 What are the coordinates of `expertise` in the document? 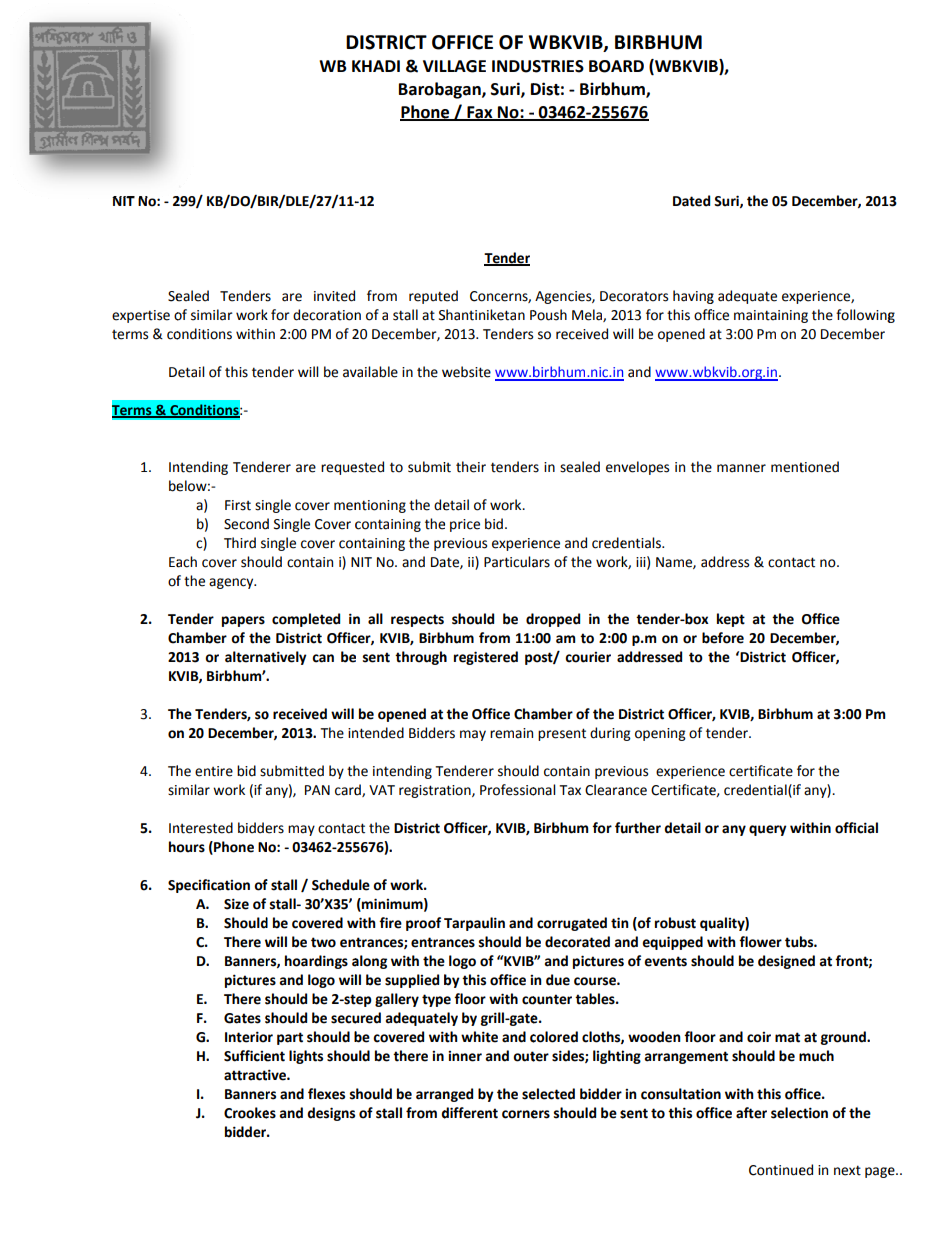 It's located at (141, 316).
